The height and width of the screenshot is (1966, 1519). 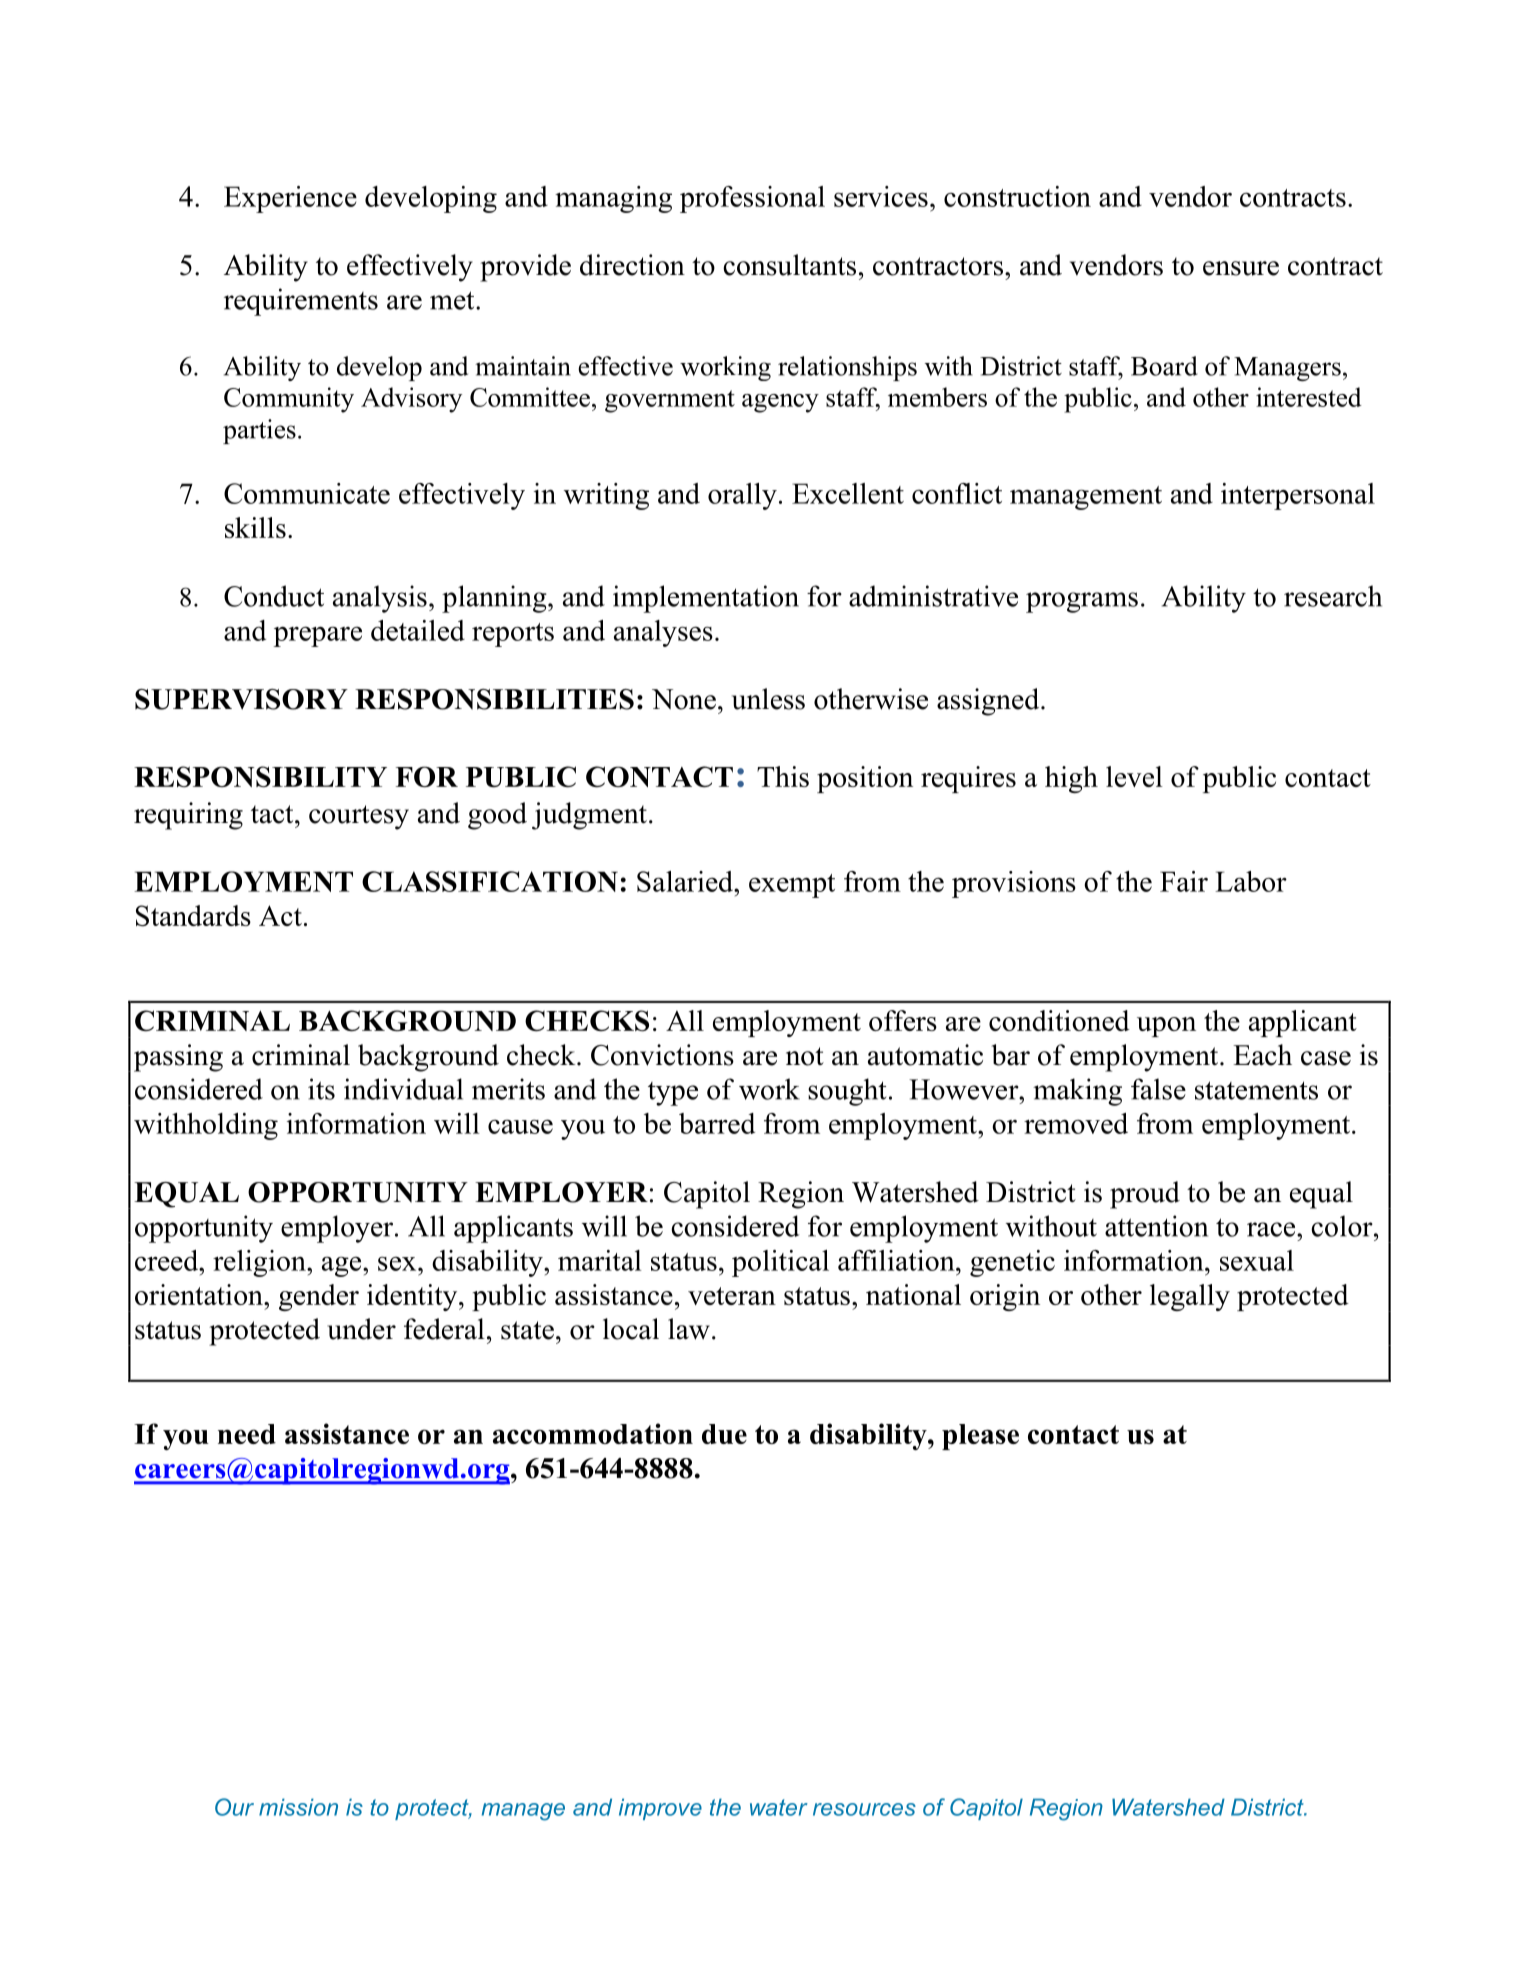 What do you see at coordinates (255, 527) in the screenshot?
I see `skills` at bounding box center [255, 527].
